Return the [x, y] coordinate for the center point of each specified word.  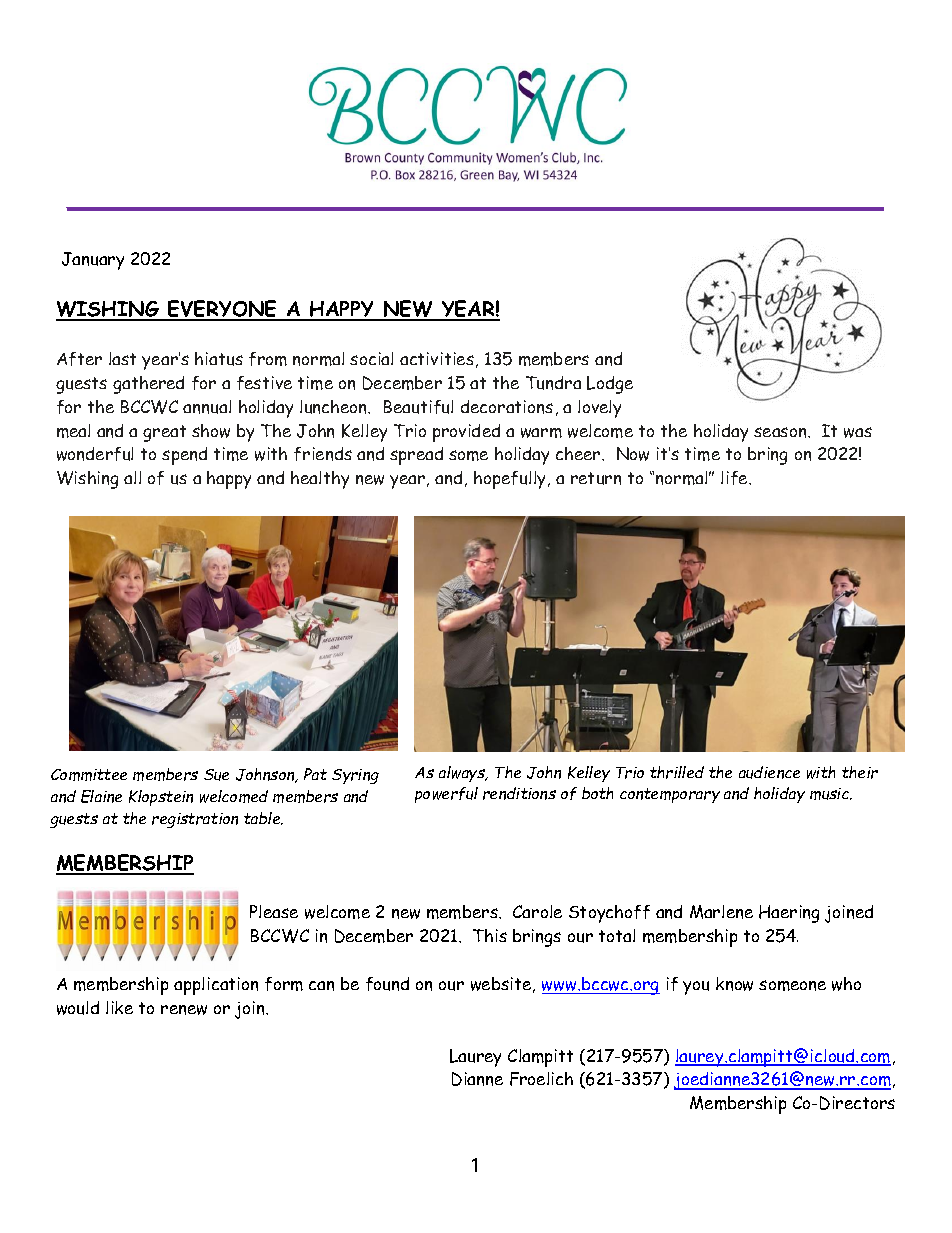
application [216, 986]
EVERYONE [223, 310]
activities [437, 358]
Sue [216, 775]
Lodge [610, 385]
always [463, 774]
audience [769, 772]
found [387, 984]
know [734, 984]
